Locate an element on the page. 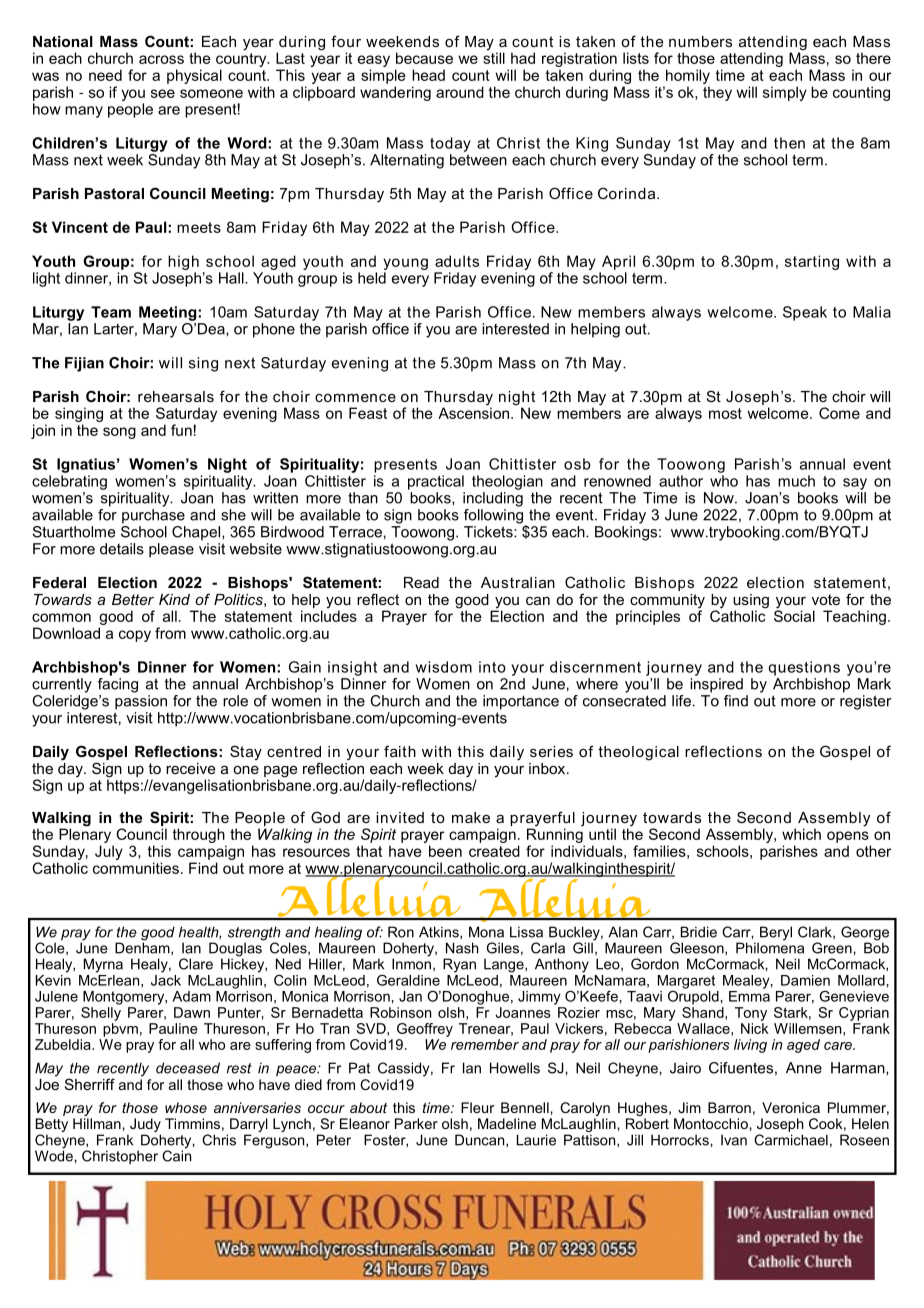 This page has width=924, height=1308. Fleur is located at coordinates (477, 1107).
